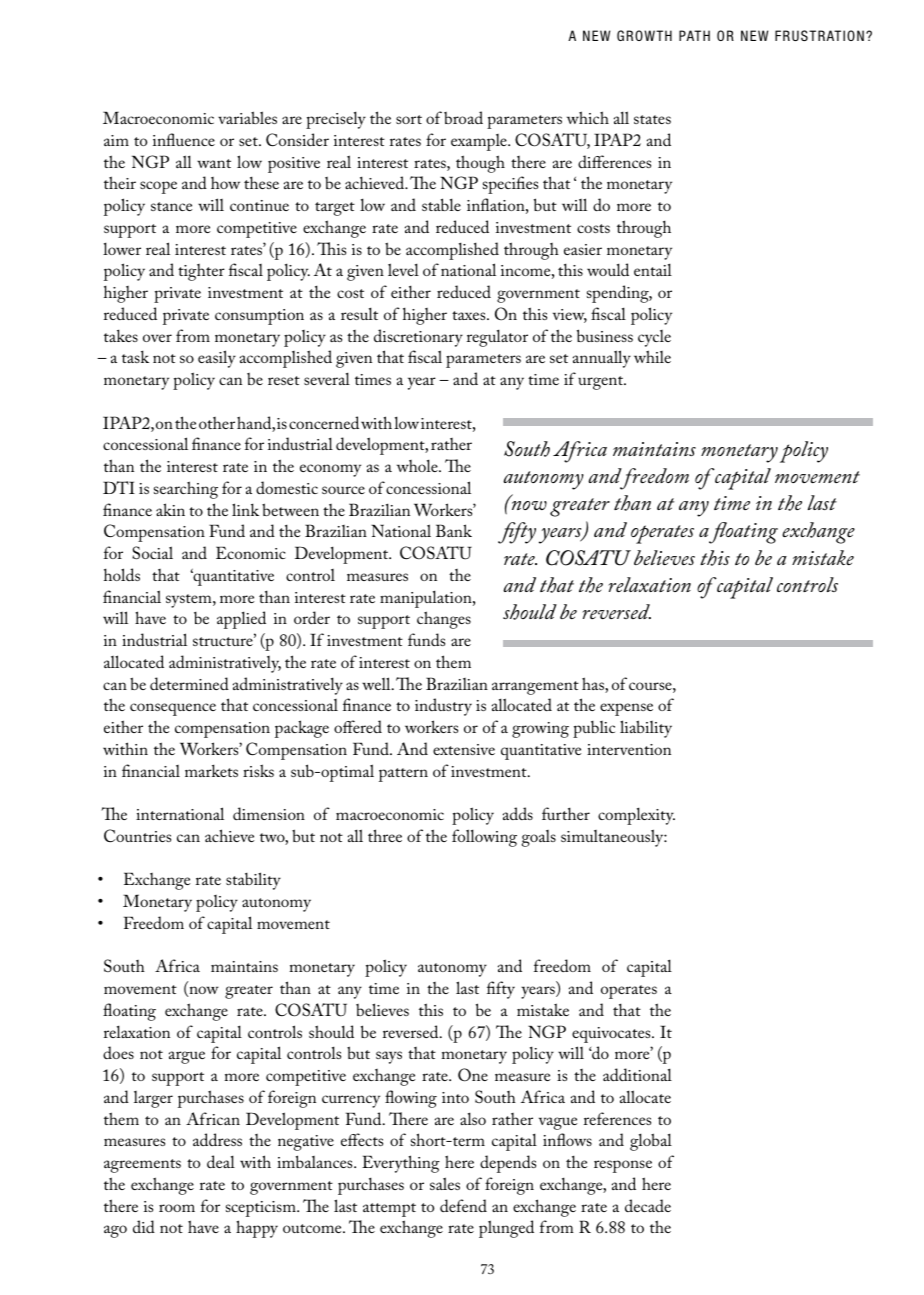 The height and width of the screenshot is (1295, 924). What do you see at coordinates (418, 465) in the screenshot?
I see `whole` at bounding box center [418, 465].
